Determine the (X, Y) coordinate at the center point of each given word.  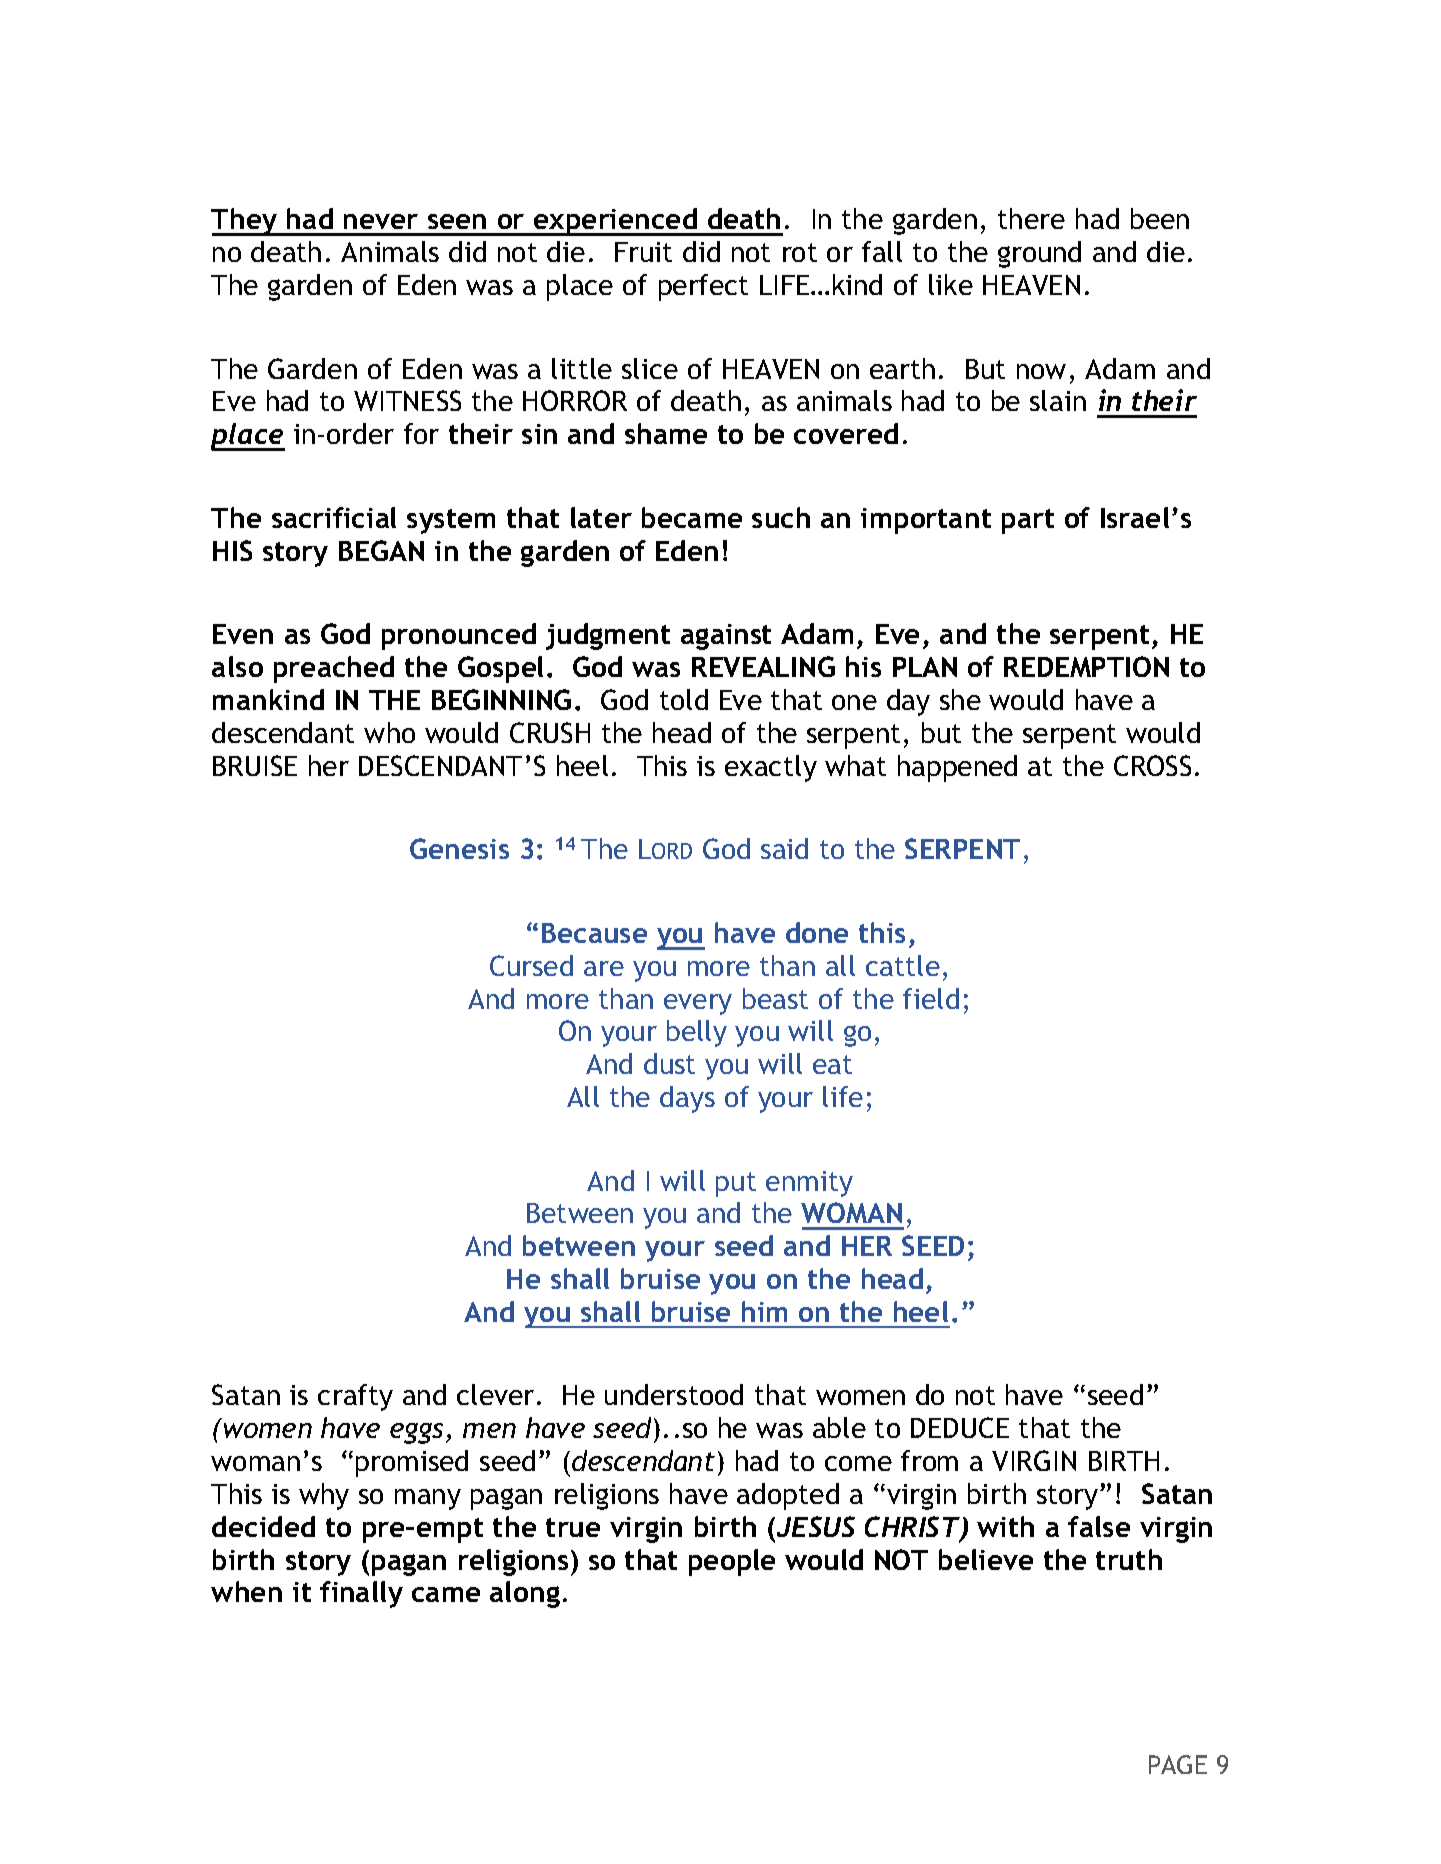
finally (361, 1594)
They (245, 222)
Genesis (459, 848)
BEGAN (381, 550)
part (1028, 521)
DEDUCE (960, 1427)
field (931, 998)
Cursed (531, 965)
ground (1039, 254)
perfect (703, 287)
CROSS (1152, 765)
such (781, 517)
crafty (355, 1397)
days (687, 1099)
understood (674, 1394)
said (784, 848)
